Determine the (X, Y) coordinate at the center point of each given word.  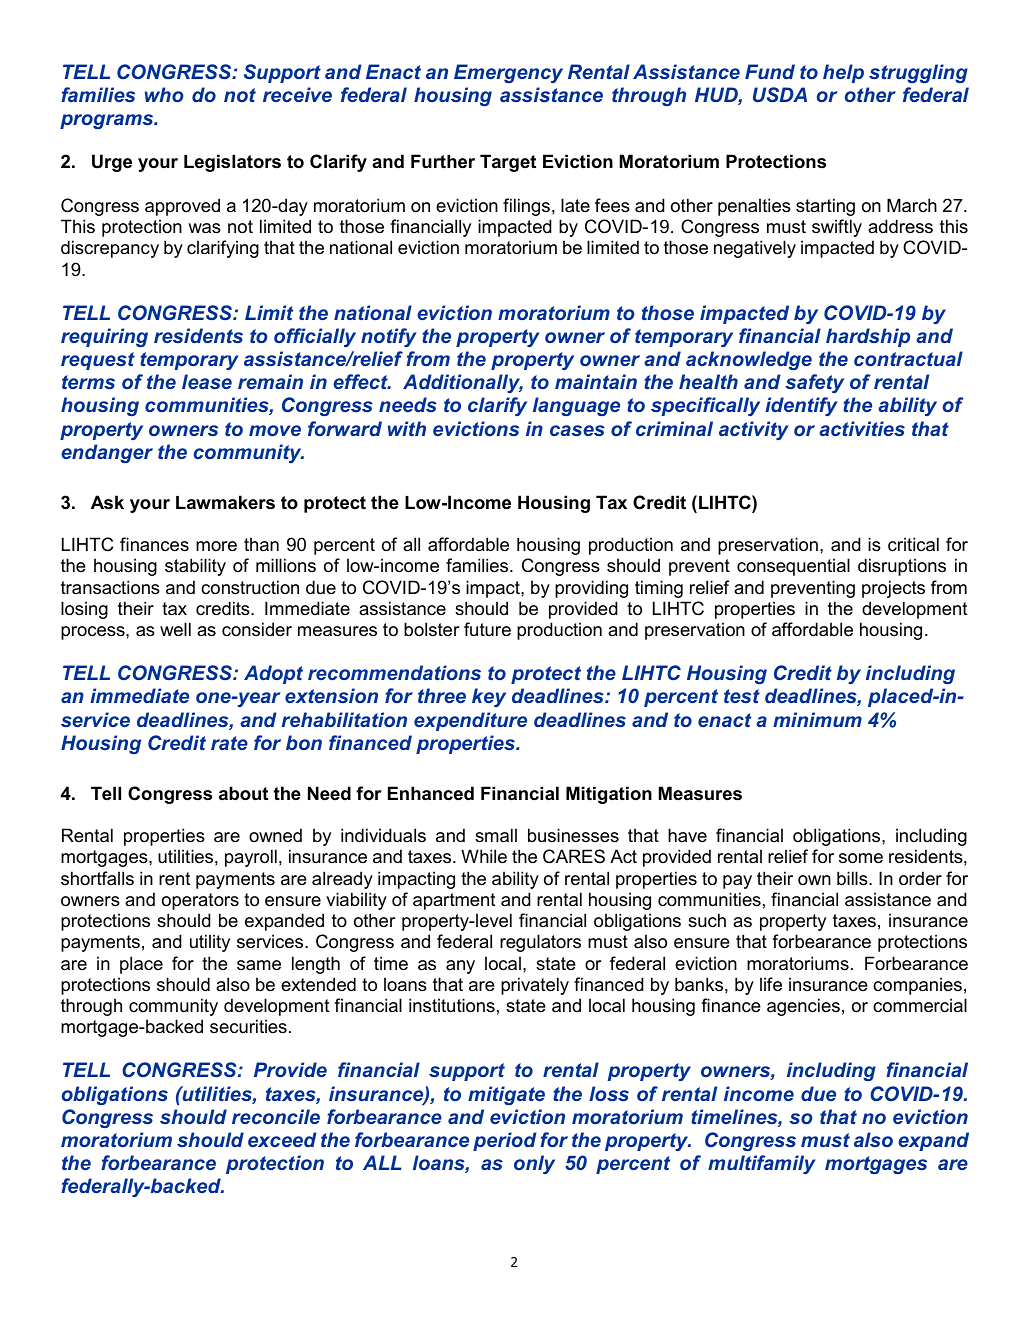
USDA (780, 94)
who (164, 94)
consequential (793, 567)
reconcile (276, 1116)
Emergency (508, 73)
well (175, 629)
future (487, 629)
